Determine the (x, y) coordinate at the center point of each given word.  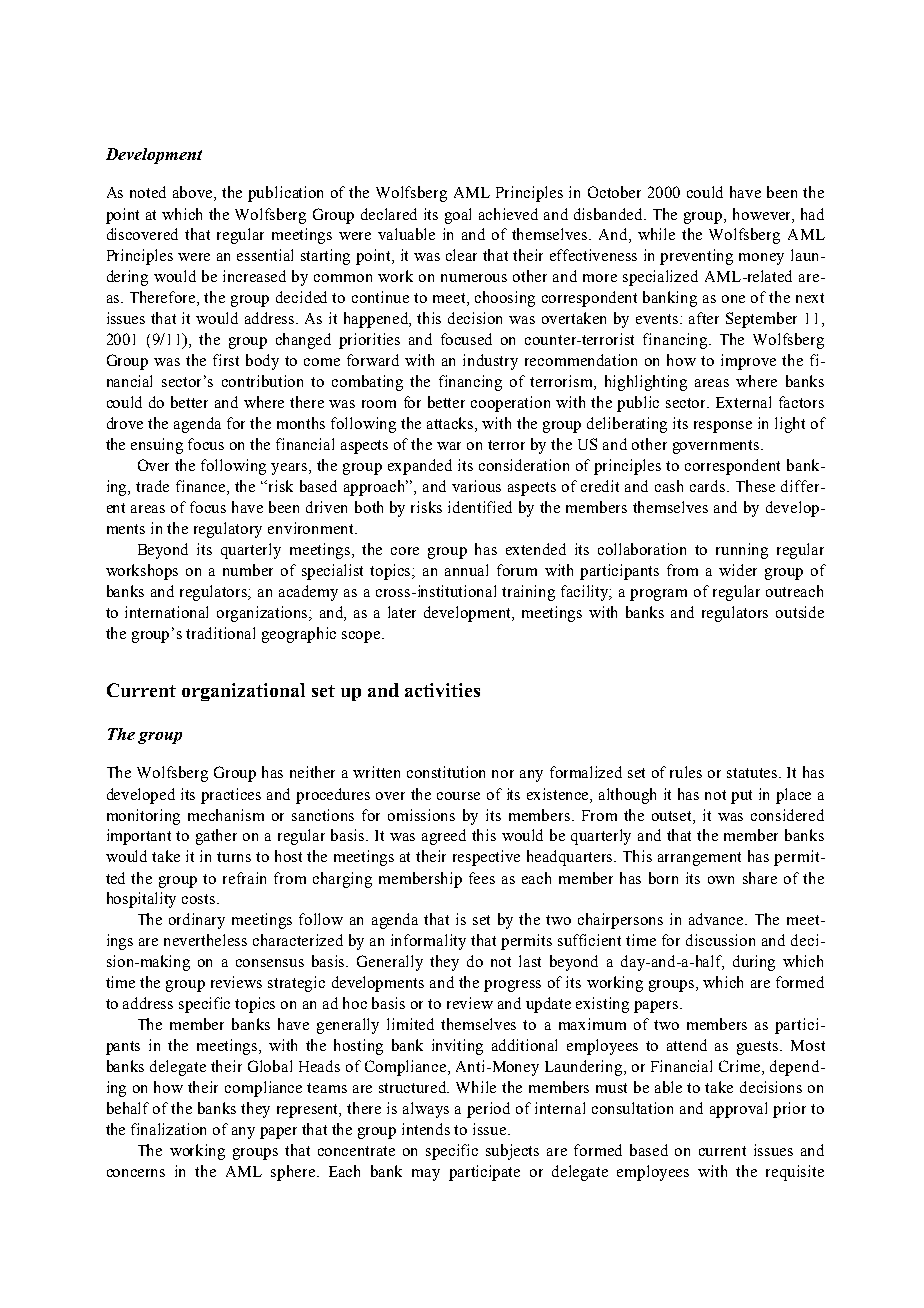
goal (458, 216)
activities (442, 690)
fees (482, 878)
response (723, 427)
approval (738, 1110)
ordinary (197, 921)
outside (800, 612)
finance (202, 487)
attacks (451, 424)
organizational (243, 692)
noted (148, 192)
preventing (696, 257)
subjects (512, 1152)
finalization (168, 1129)
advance (717, 919)
